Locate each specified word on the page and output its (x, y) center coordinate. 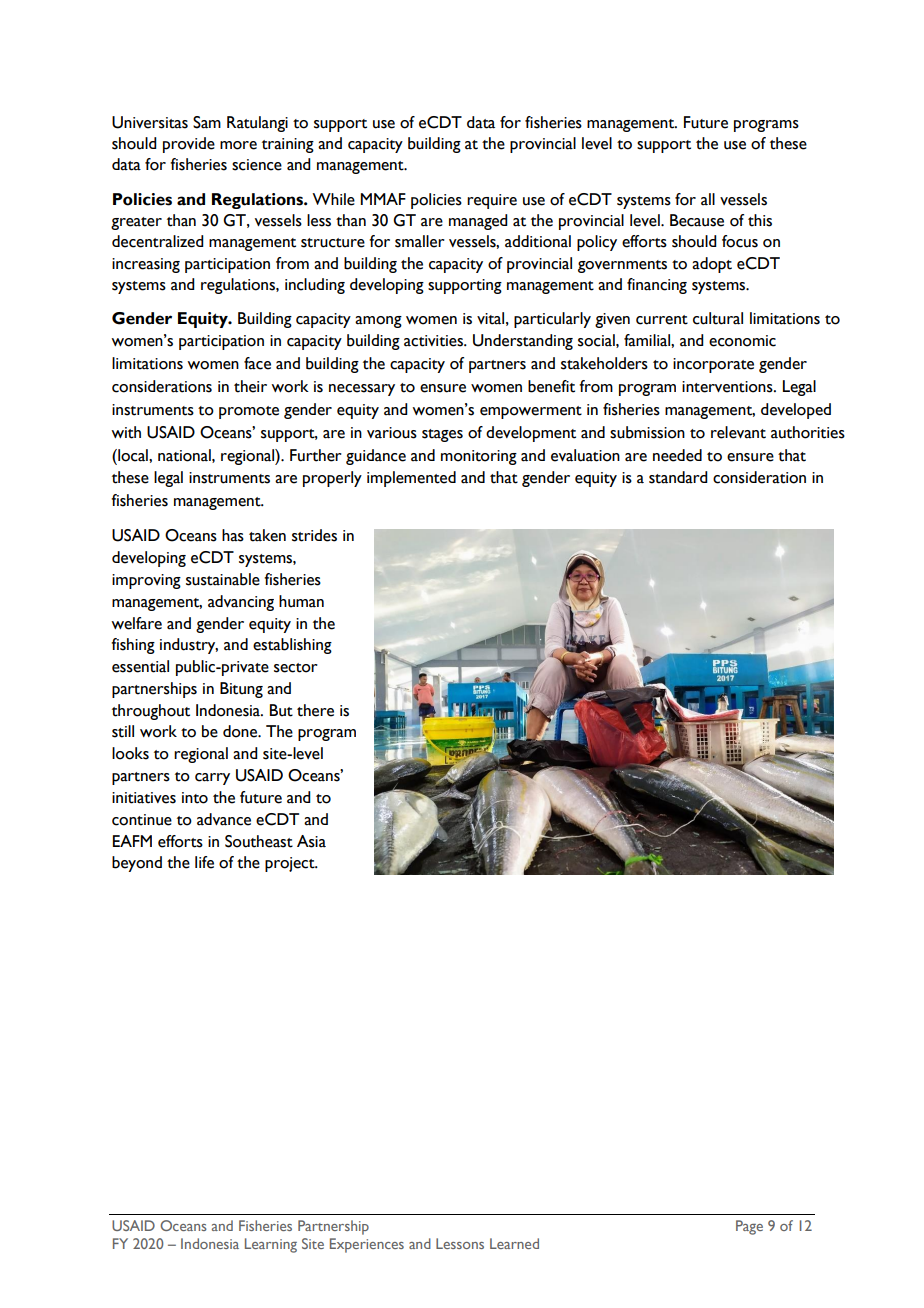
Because (697, 220)
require (492, 201)
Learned (514, 1243)
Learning (271, 1245)
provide (189, 145)
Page (749, 1227)
